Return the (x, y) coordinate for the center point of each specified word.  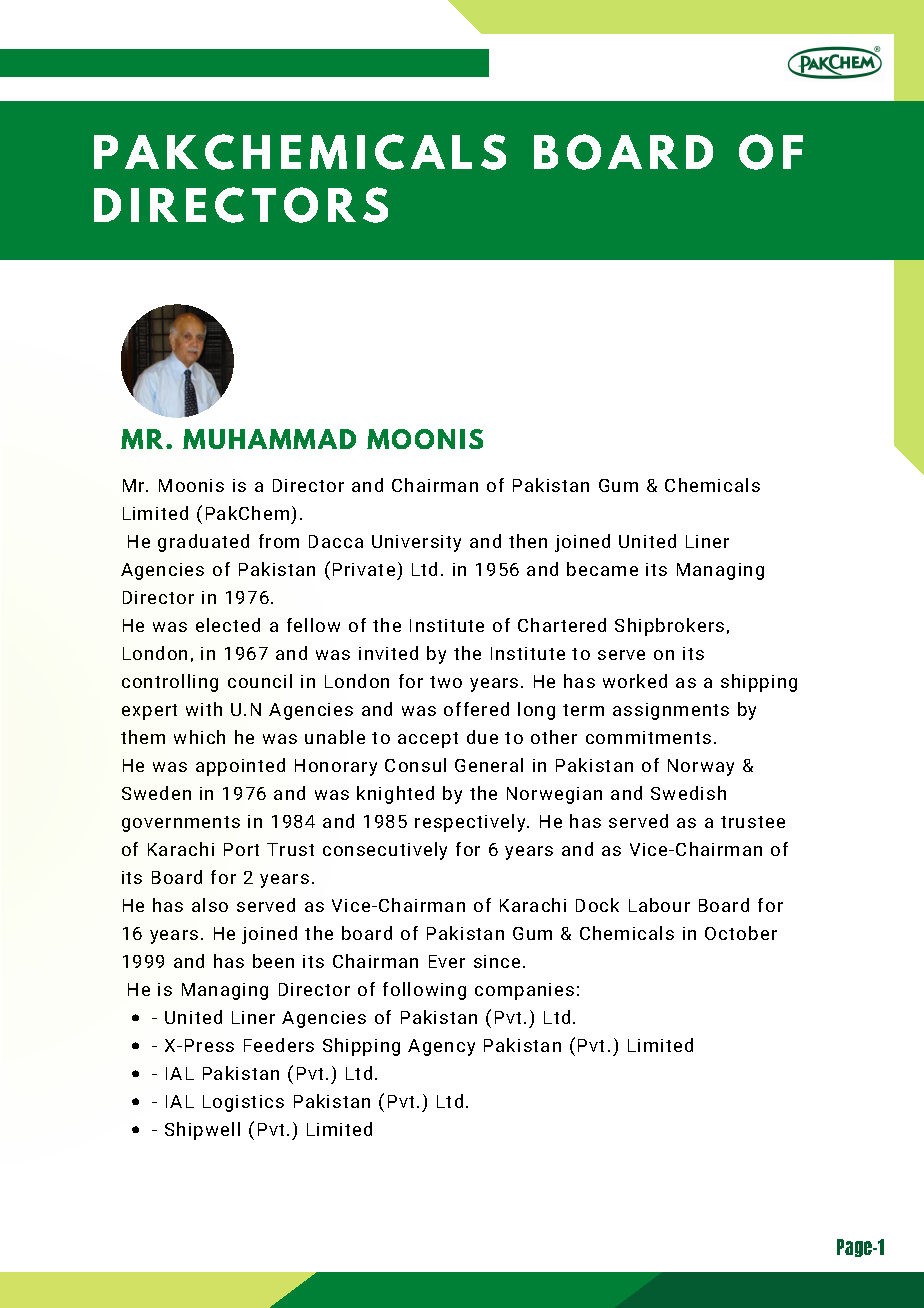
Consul (415, 765)
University (416, 543)
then (528, 541)
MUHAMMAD (269, 439)
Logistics (243, 1103)
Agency (441, 1047)
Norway (701, 767)
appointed (240, 767)
